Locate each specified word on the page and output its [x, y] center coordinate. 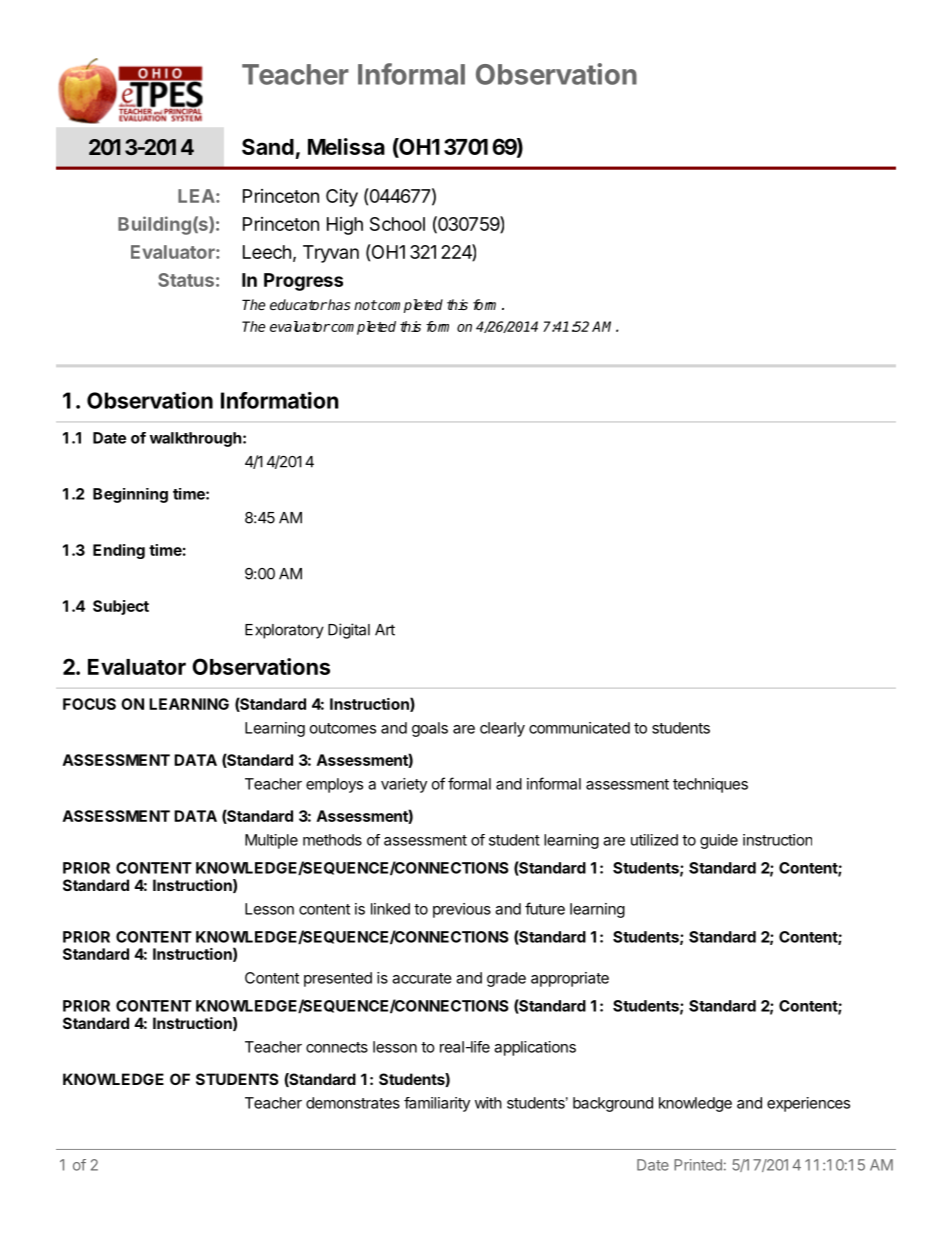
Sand [268, 146]
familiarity [437, 1104]
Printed [698, 1165]
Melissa [346, 146]
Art [385, 630]
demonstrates [353, 1103]
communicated [579, 728]
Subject [121, 607]
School [397, 224]
